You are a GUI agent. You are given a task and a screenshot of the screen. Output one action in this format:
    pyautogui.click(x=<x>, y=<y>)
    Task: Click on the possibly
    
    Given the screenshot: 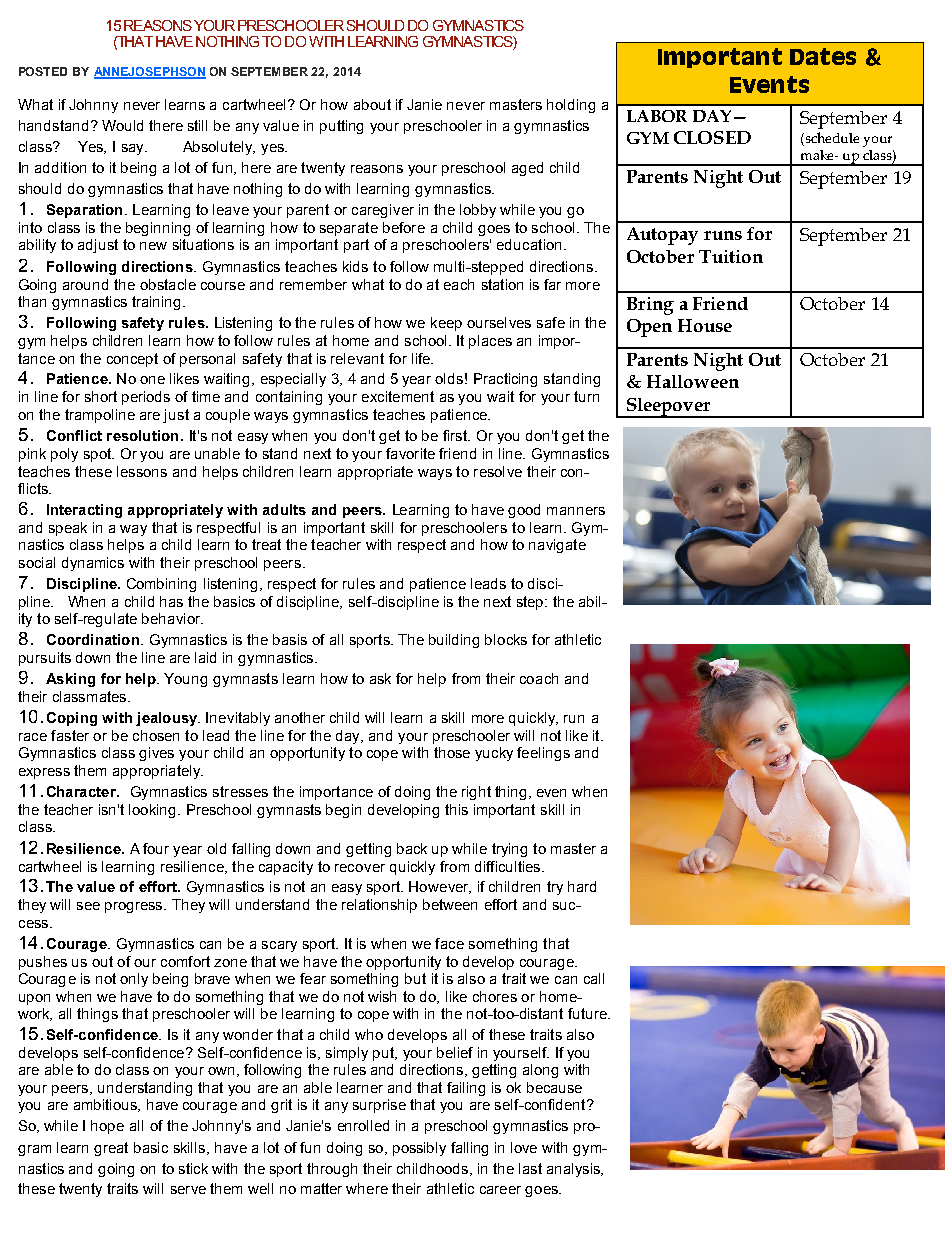 What is the action you would take?
    pyautogui.click(x=419, y=1149)
